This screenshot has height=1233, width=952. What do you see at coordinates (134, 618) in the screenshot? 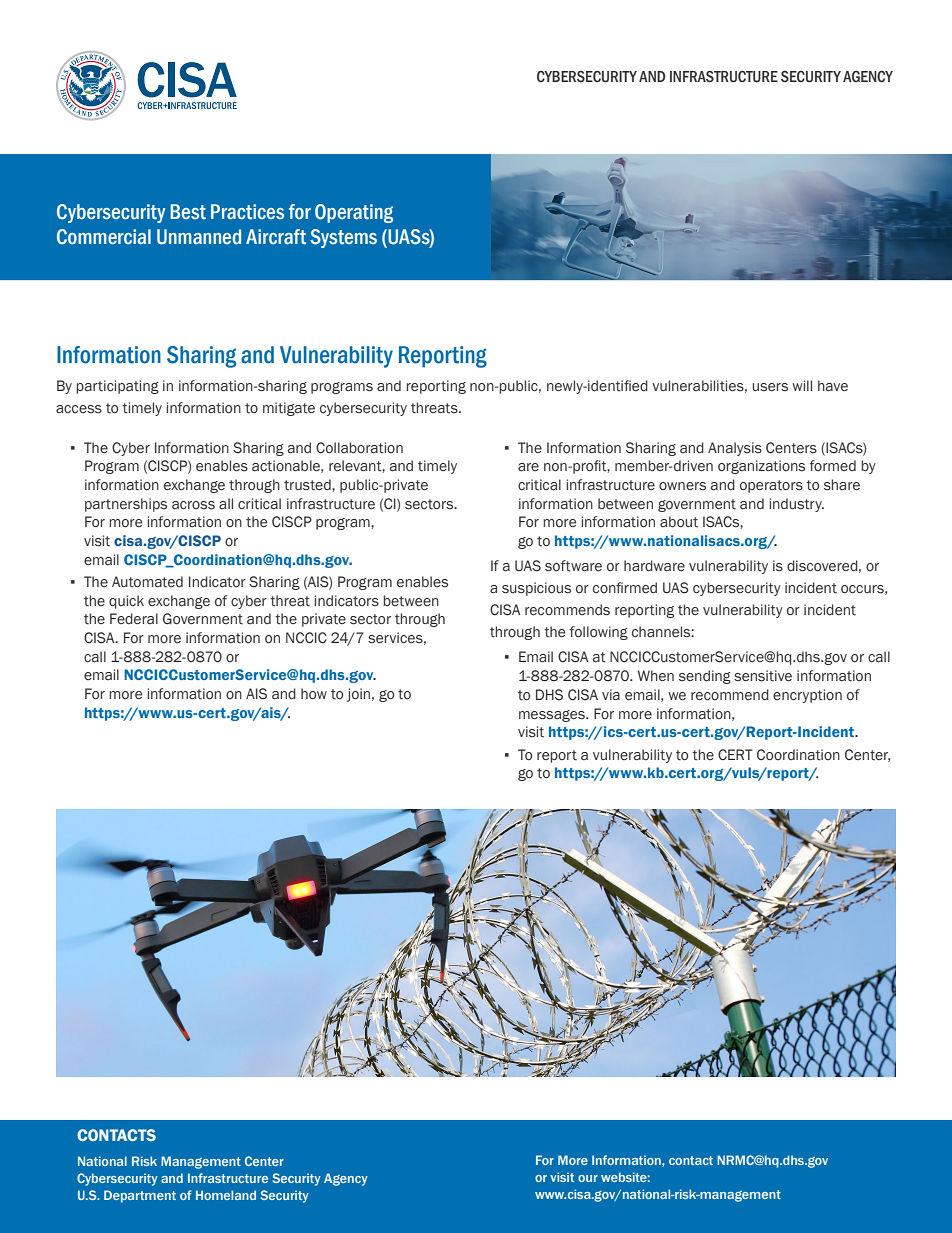
I see `Federal` at bounding box center [134, 618].
